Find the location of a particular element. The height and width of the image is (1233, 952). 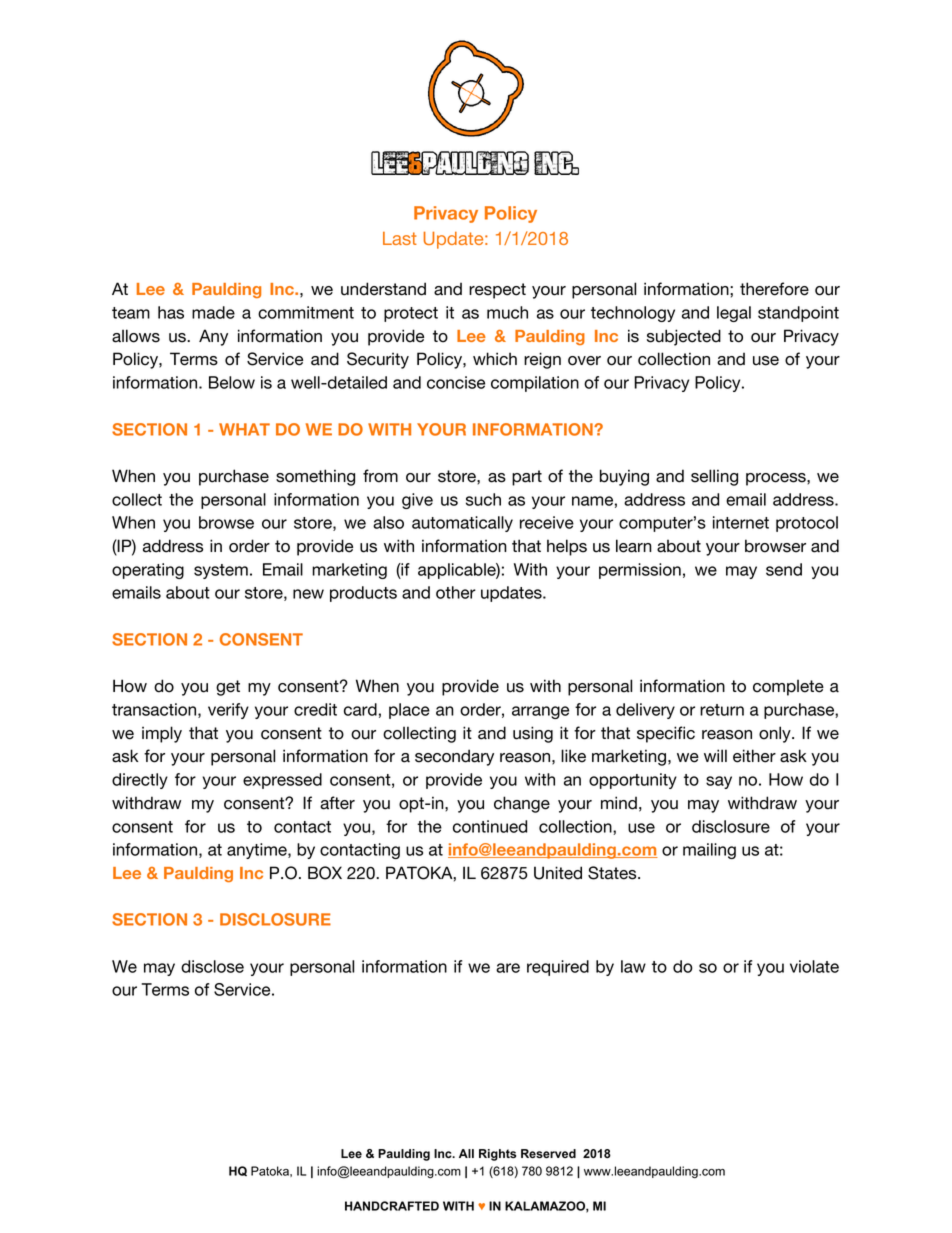

selling is located at coordinates (714, 477).
